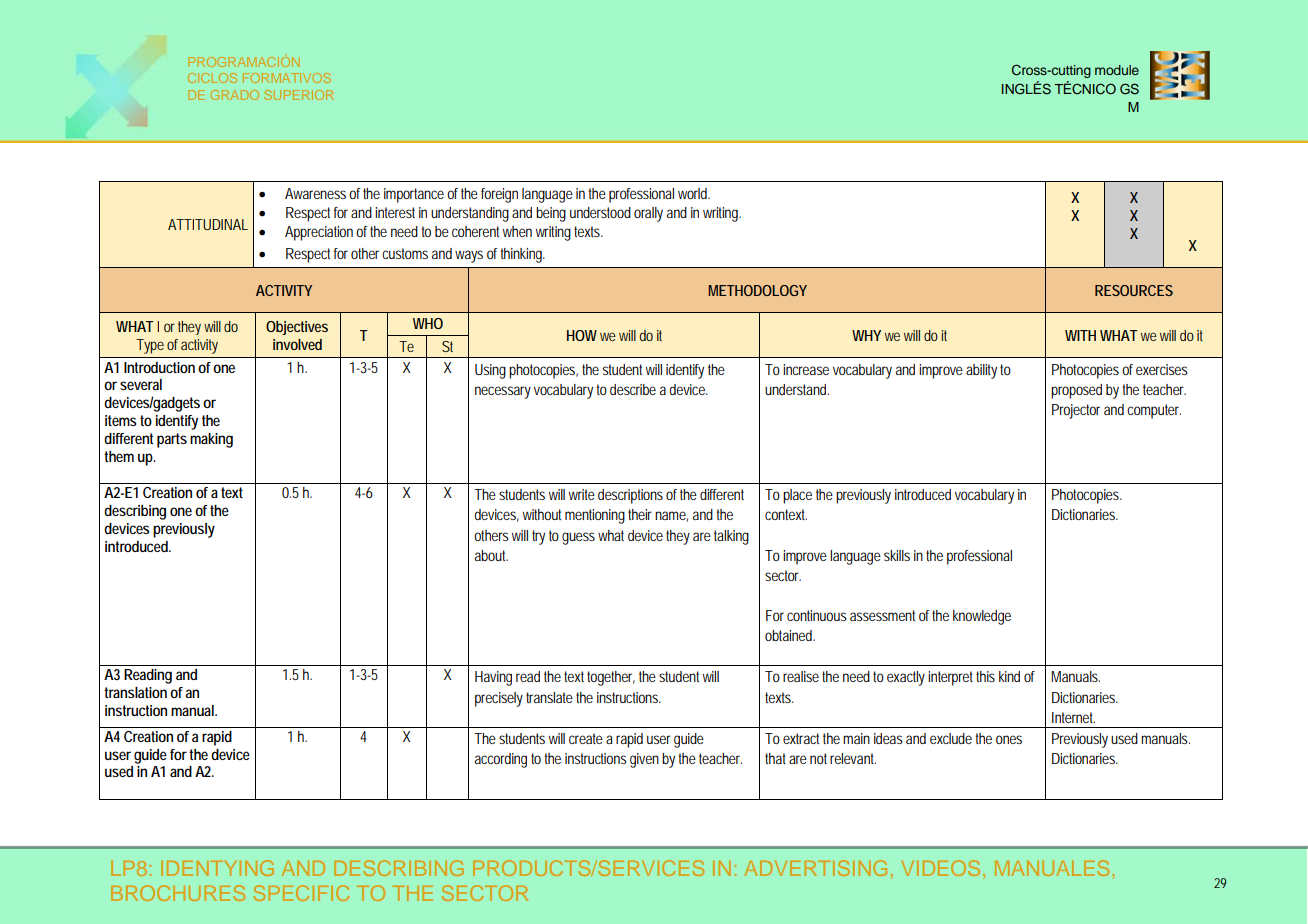  Describe the element at coordinates (137, 692) in the document. I see `translation` at that location.
